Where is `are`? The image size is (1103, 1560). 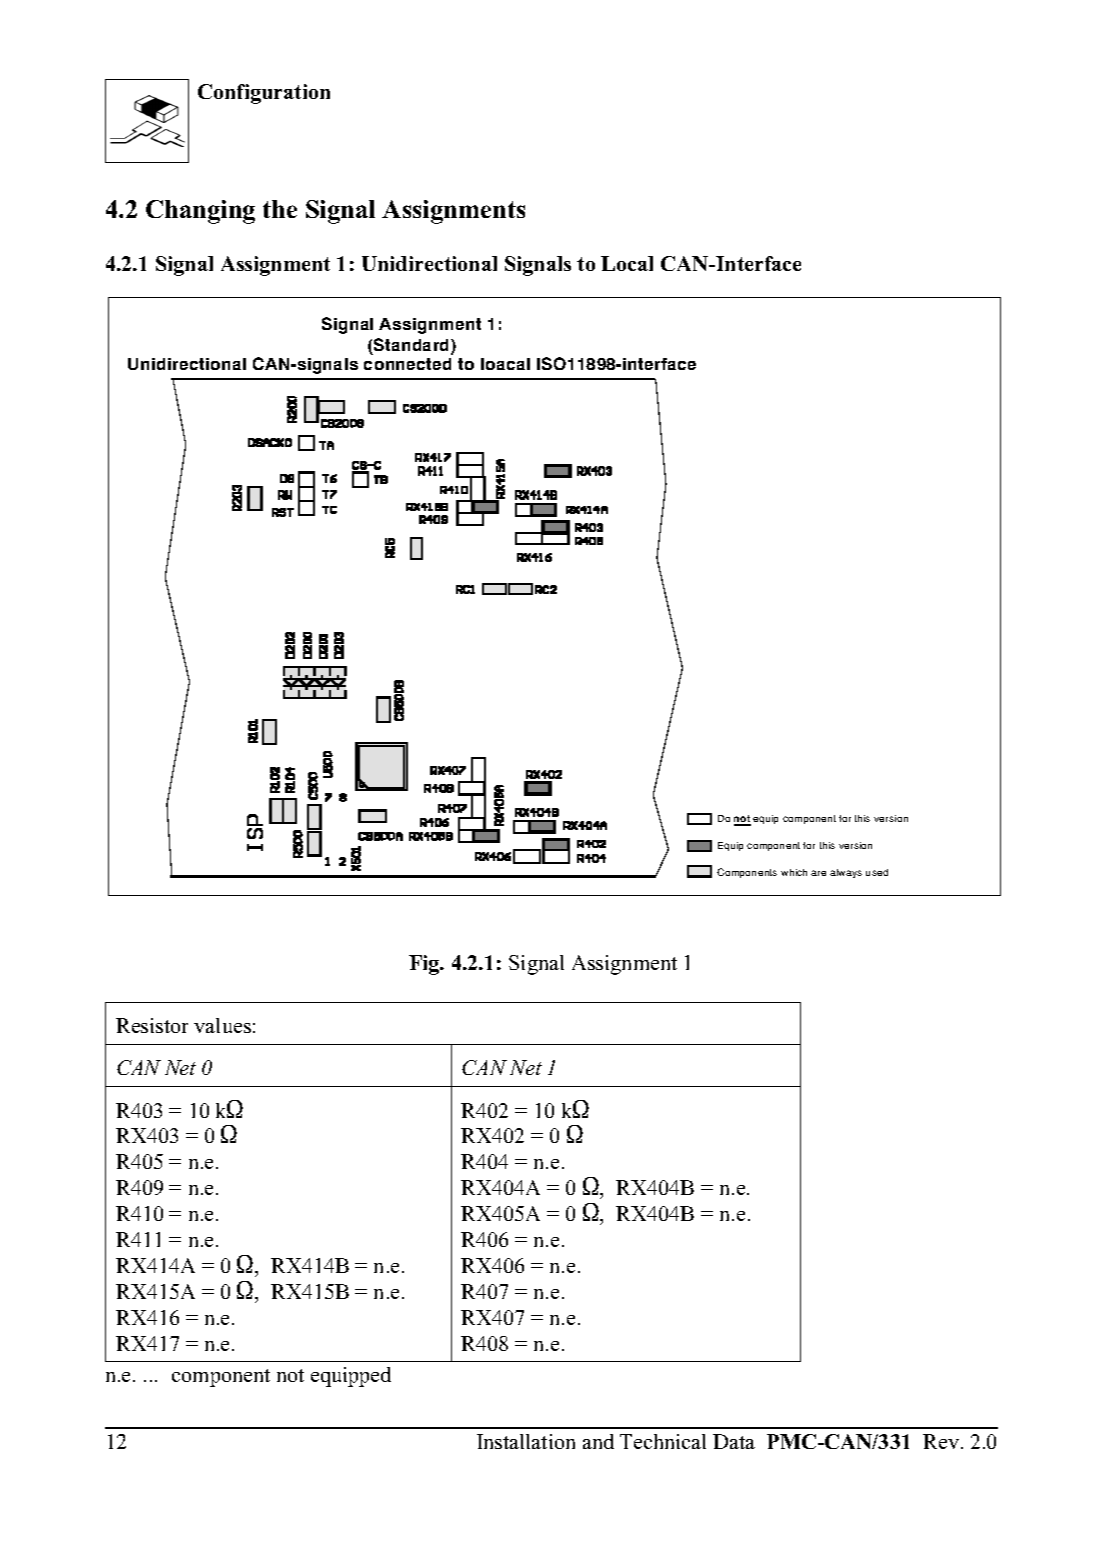 are is located at coordinates (818, 873).
